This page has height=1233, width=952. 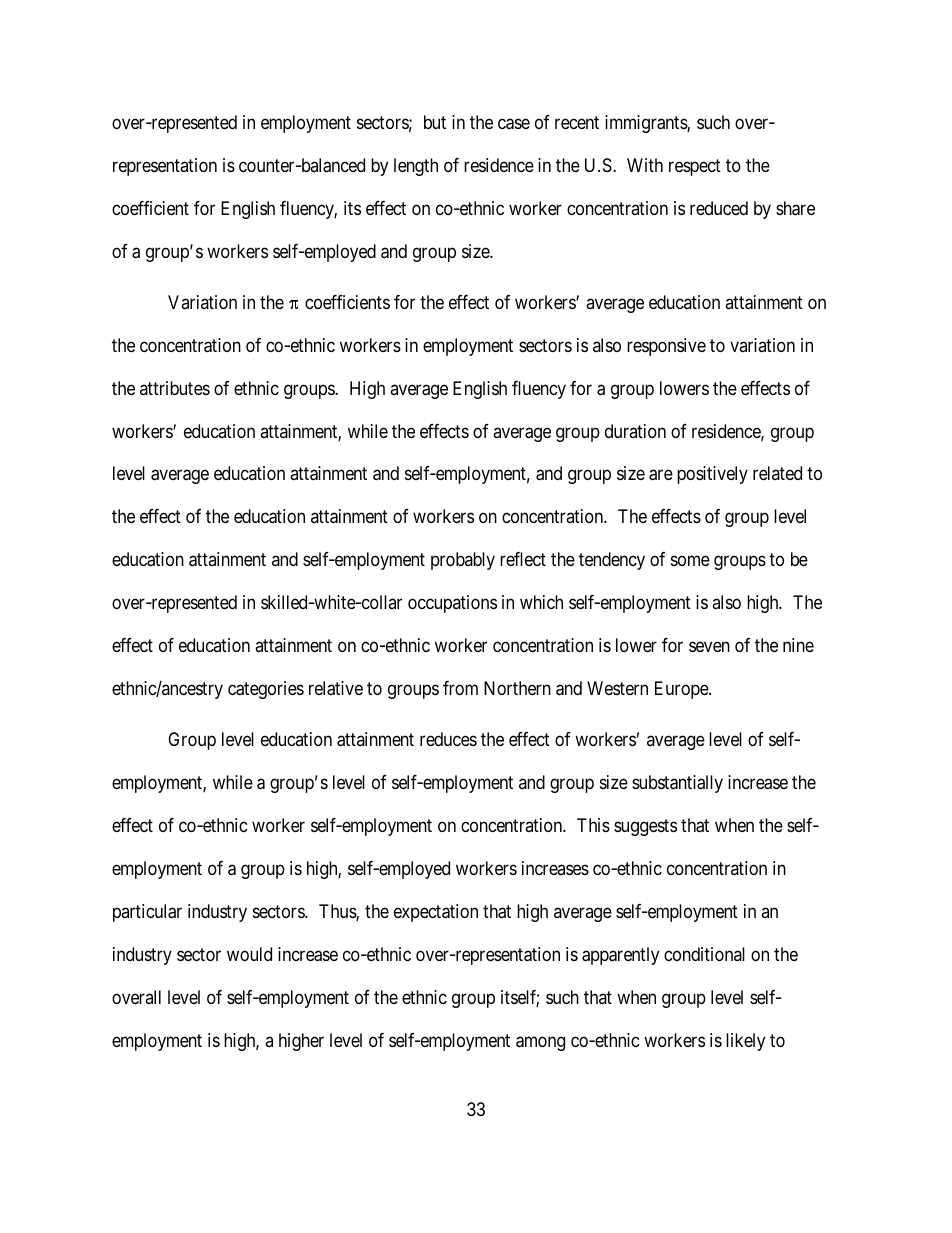 What do you see at coordinates (695, 167) in the page?
I see `respect` at bounding box center [695, 167].
